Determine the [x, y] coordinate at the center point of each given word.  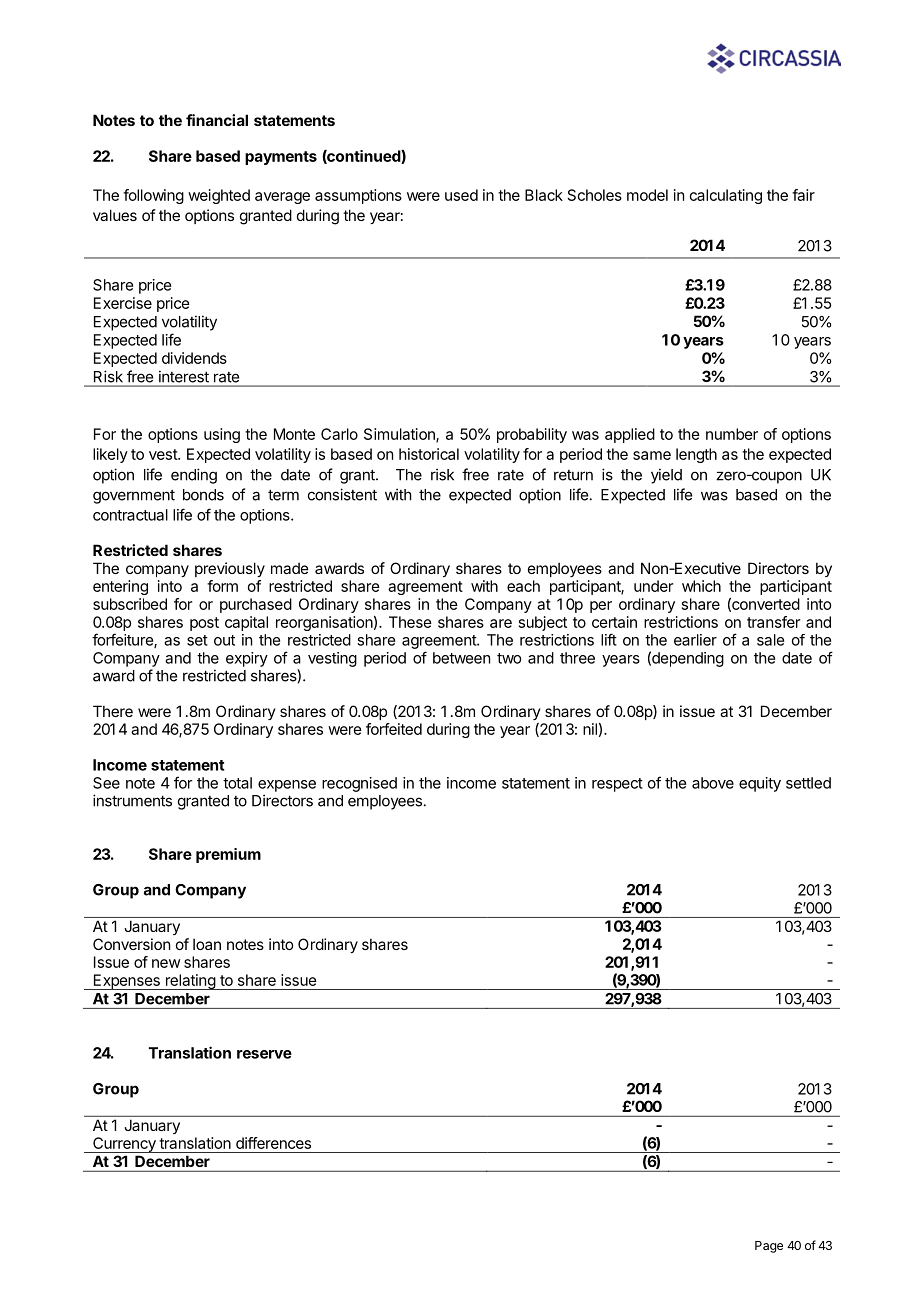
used [461, 195]
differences [273, 1143]
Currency [124, 1145]
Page [769, 1247]
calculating [726, 196]
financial [217, 120]
